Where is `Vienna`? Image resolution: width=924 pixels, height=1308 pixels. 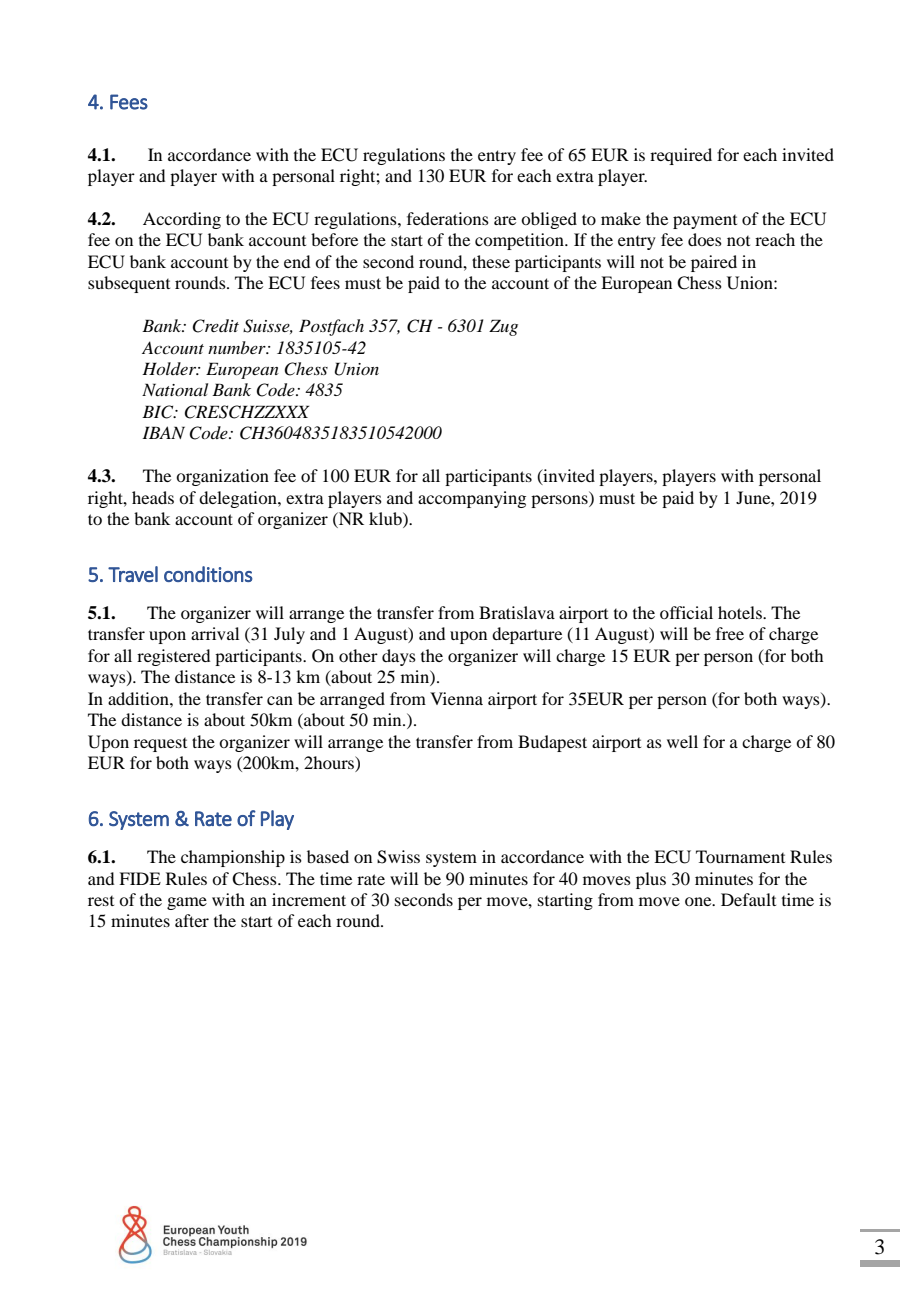 Vienna is located at coordinates (456, 698).
